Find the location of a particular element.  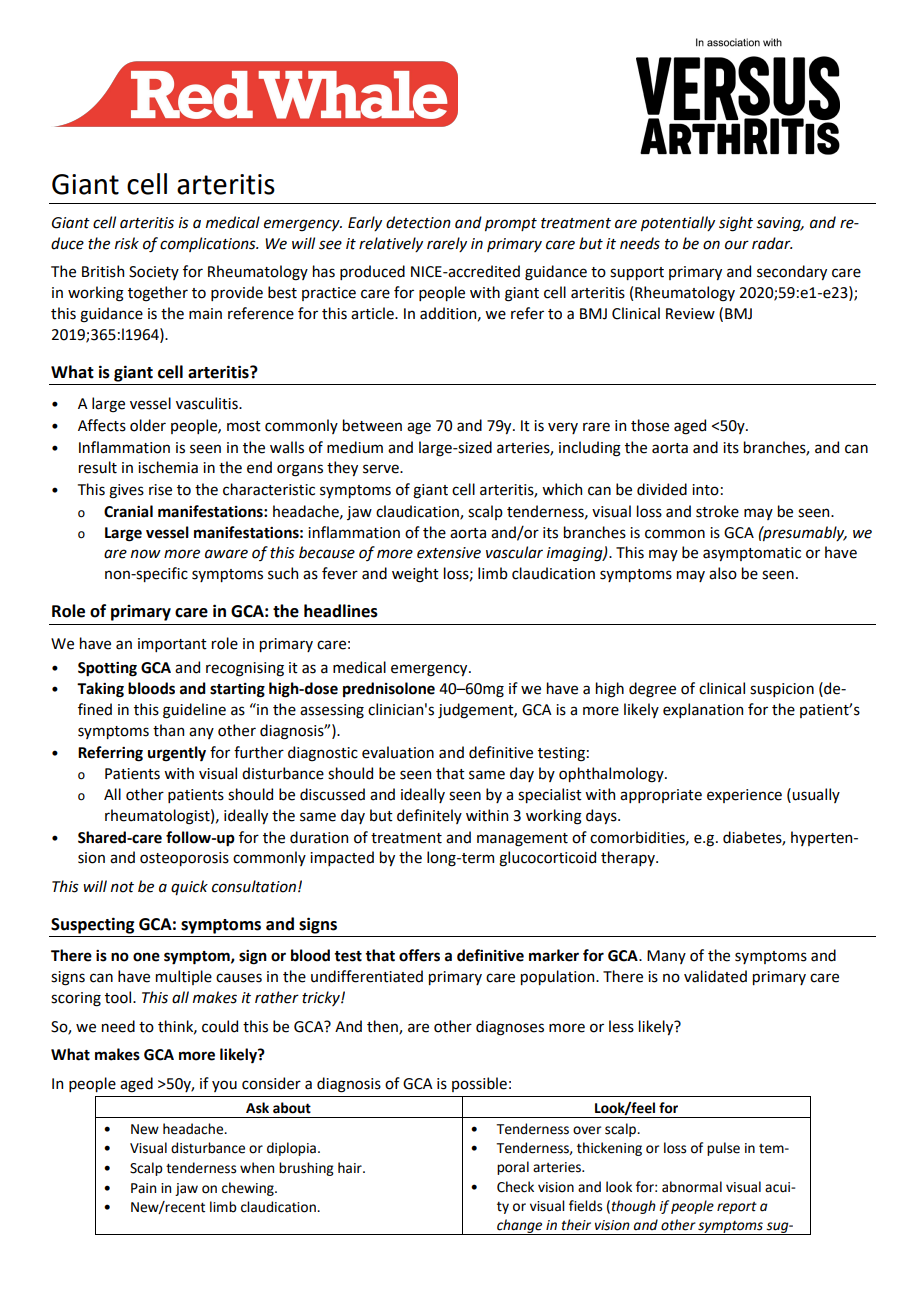

quick is located at coordinates (189, 887).
